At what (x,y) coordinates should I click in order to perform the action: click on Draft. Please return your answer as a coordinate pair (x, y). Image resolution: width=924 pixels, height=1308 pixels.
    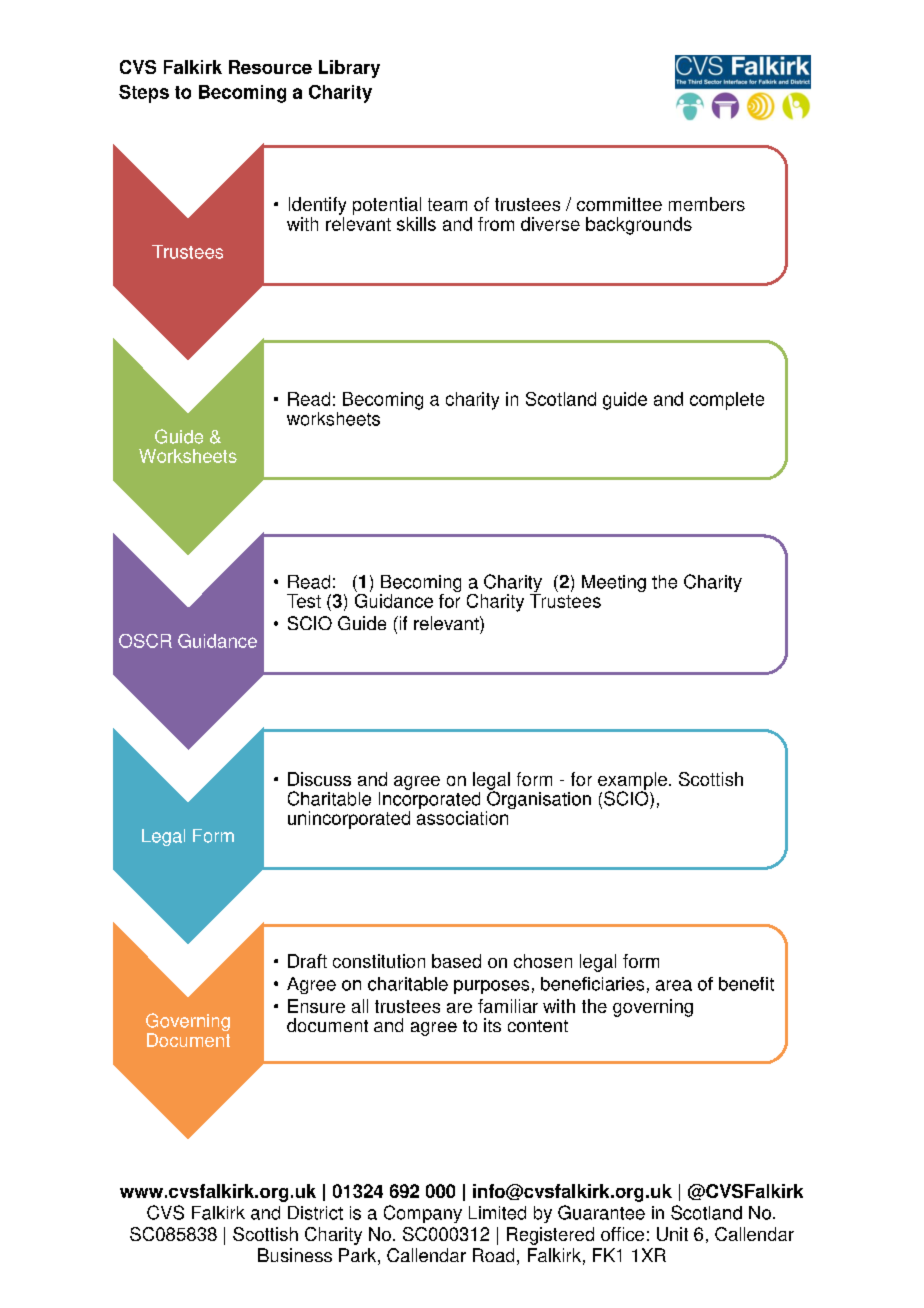
    Looking at the image, I should click on (307, 961).
